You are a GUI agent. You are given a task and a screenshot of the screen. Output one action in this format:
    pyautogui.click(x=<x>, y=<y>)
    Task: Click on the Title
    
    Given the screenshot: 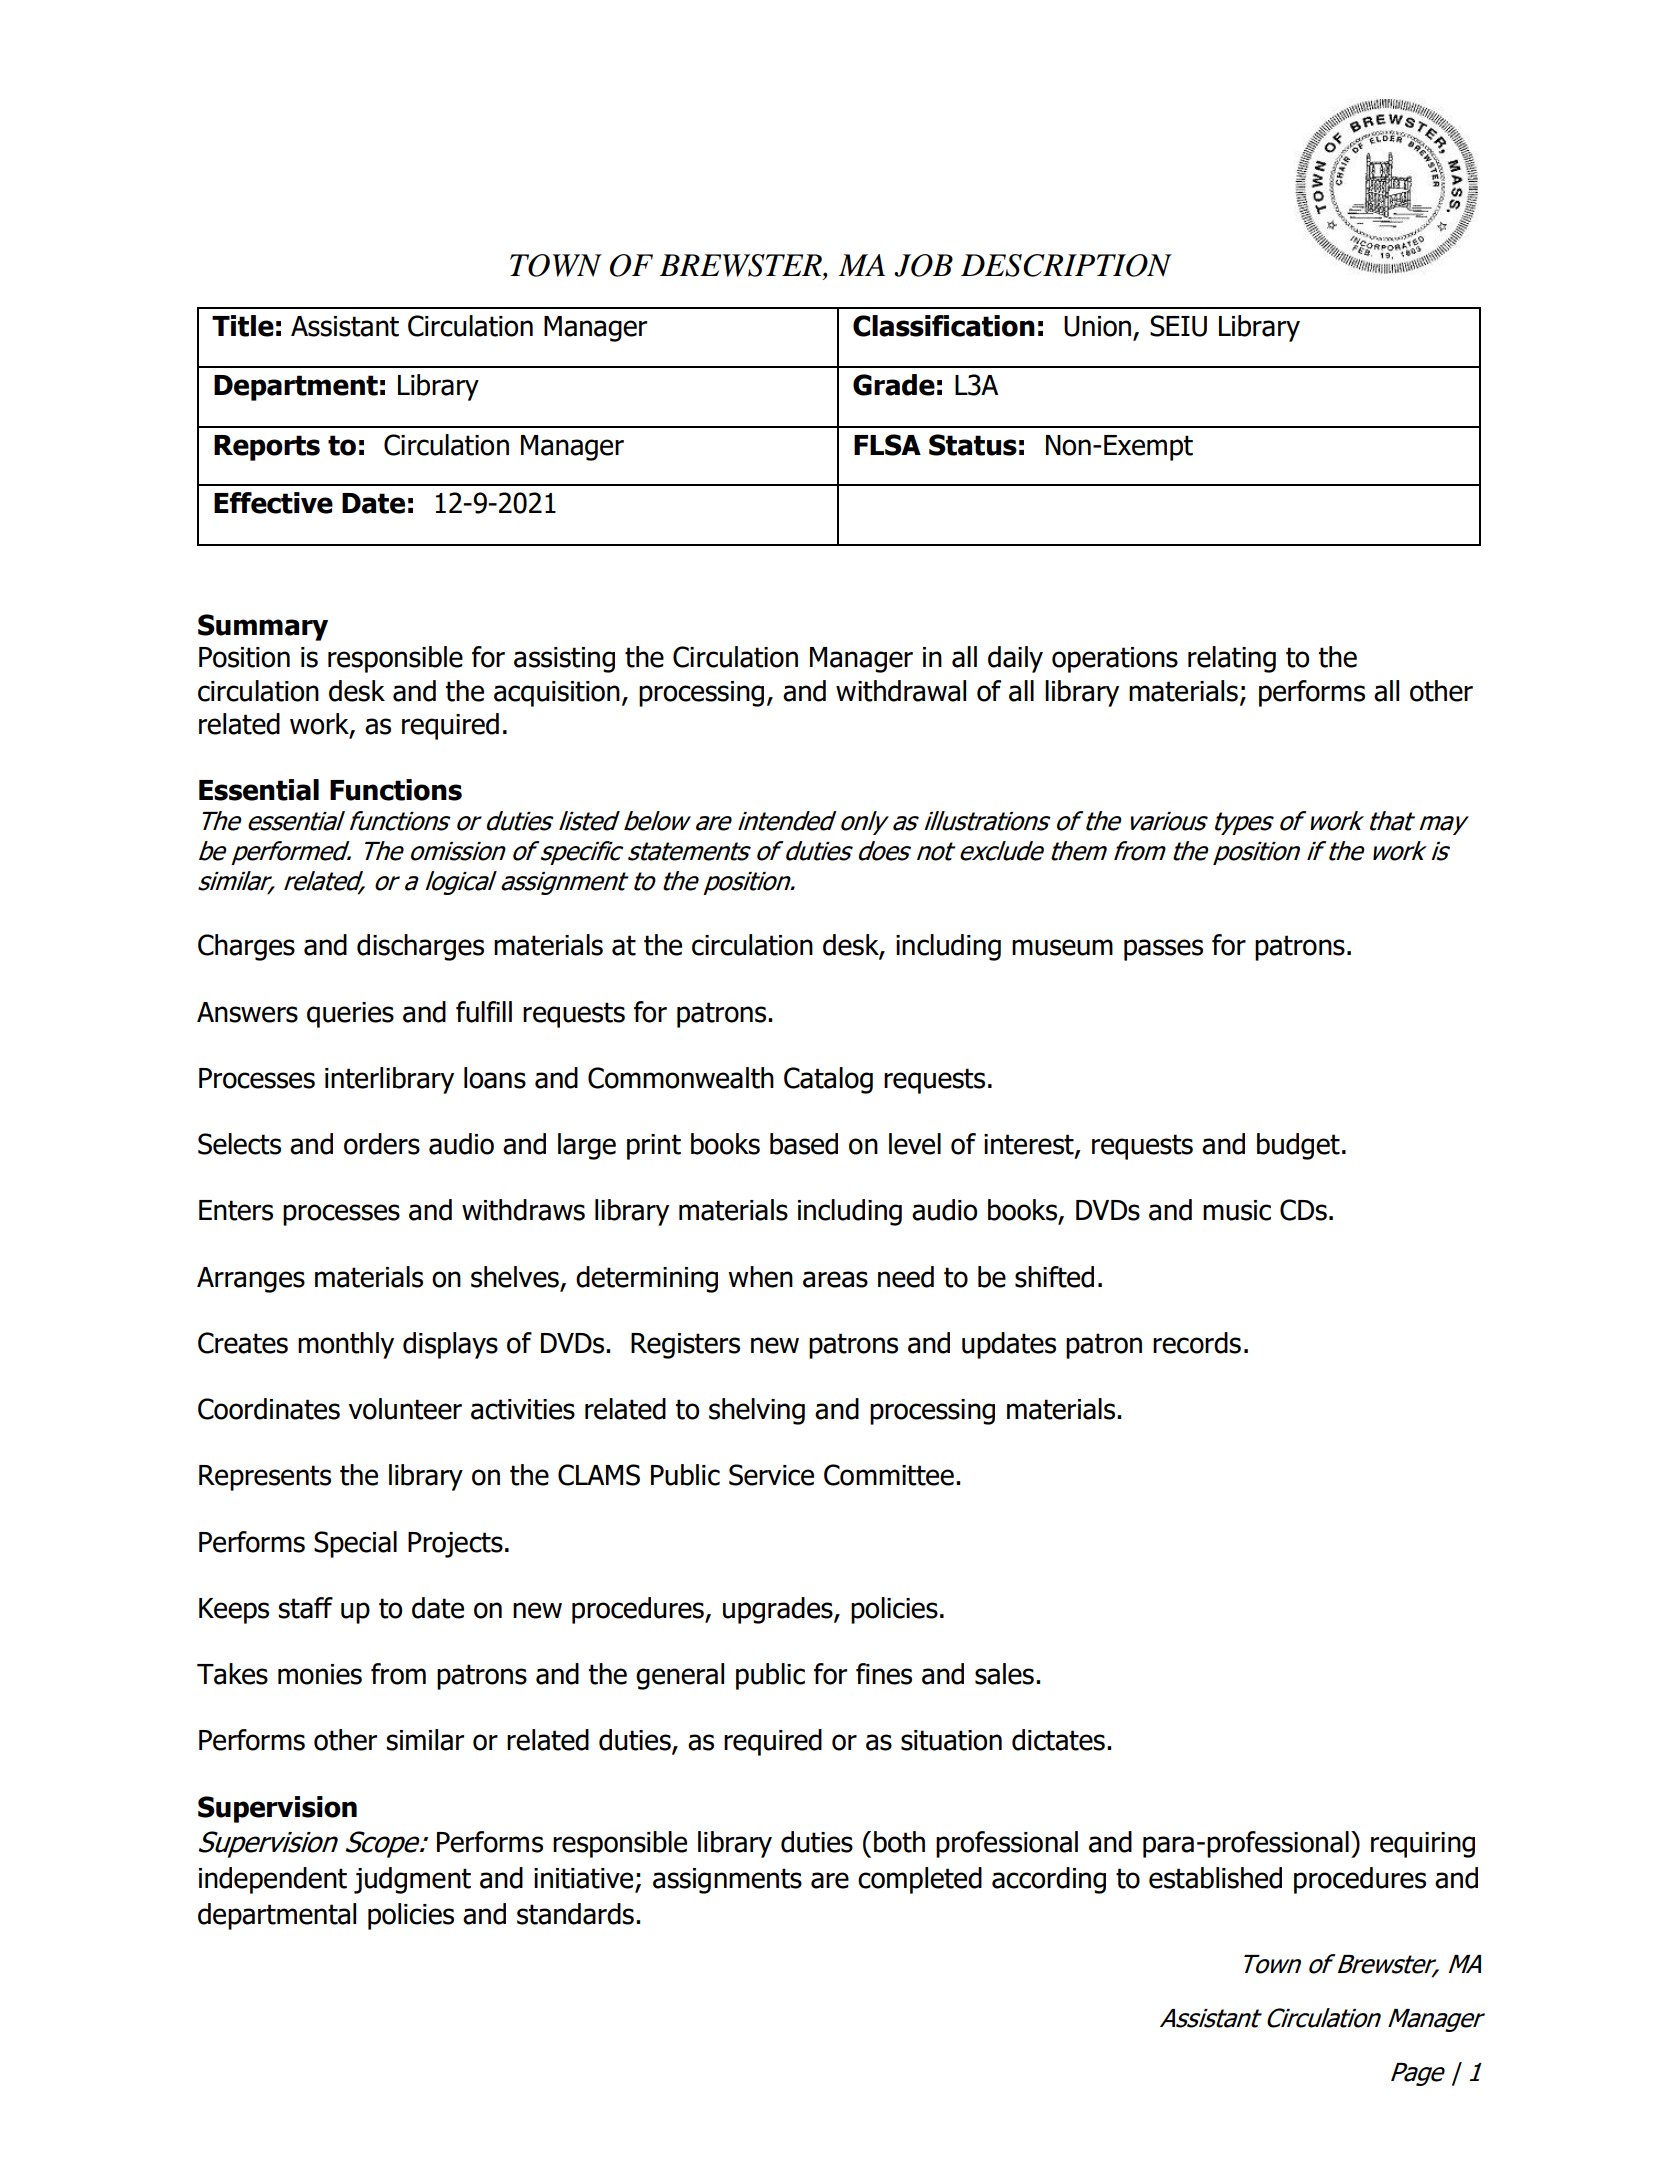 What is the action you would take?
    pyautogui.click(x=243, y=326)
